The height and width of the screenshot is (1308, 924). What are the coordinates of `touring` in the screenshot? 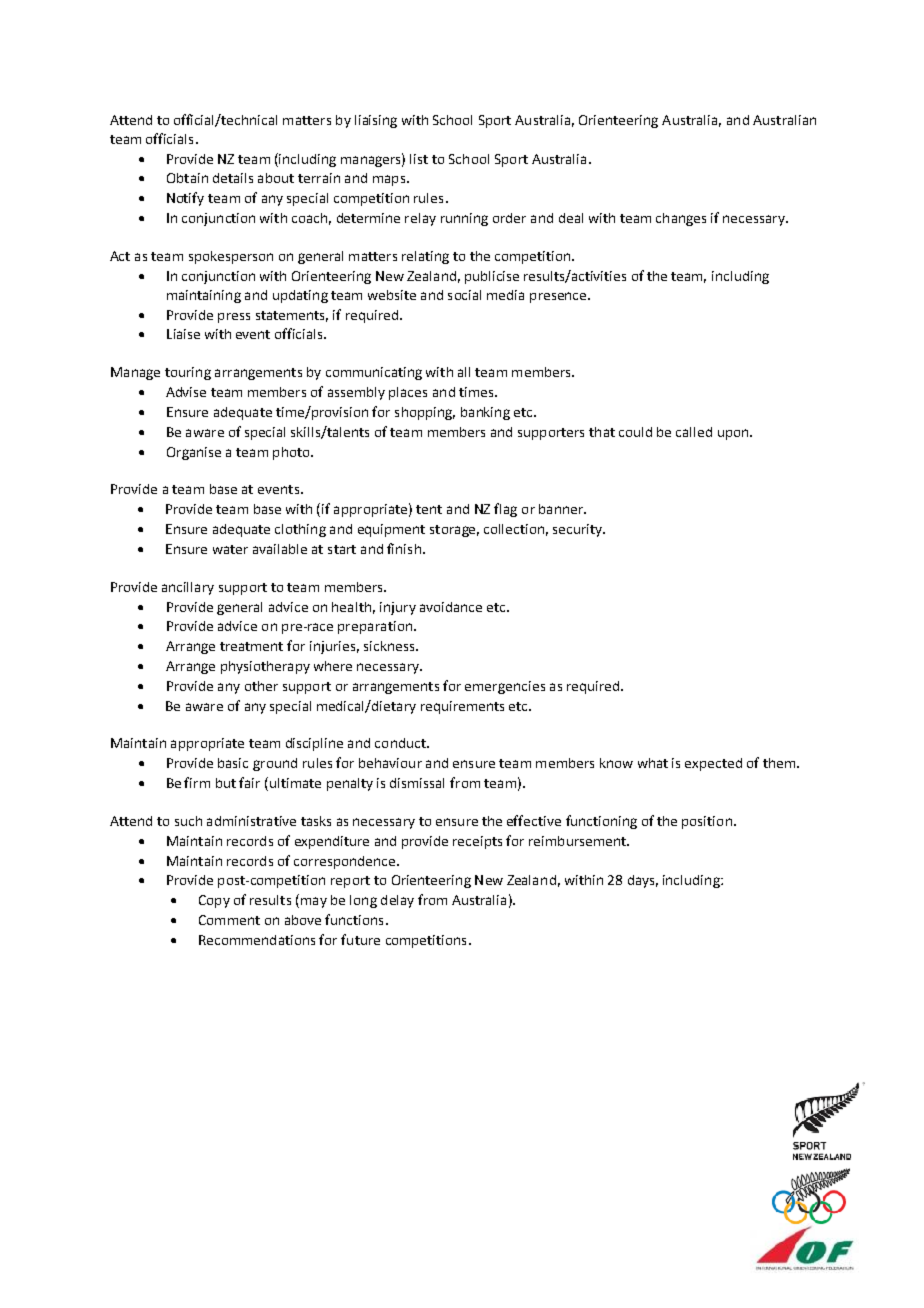 It's located at (188, 373).
